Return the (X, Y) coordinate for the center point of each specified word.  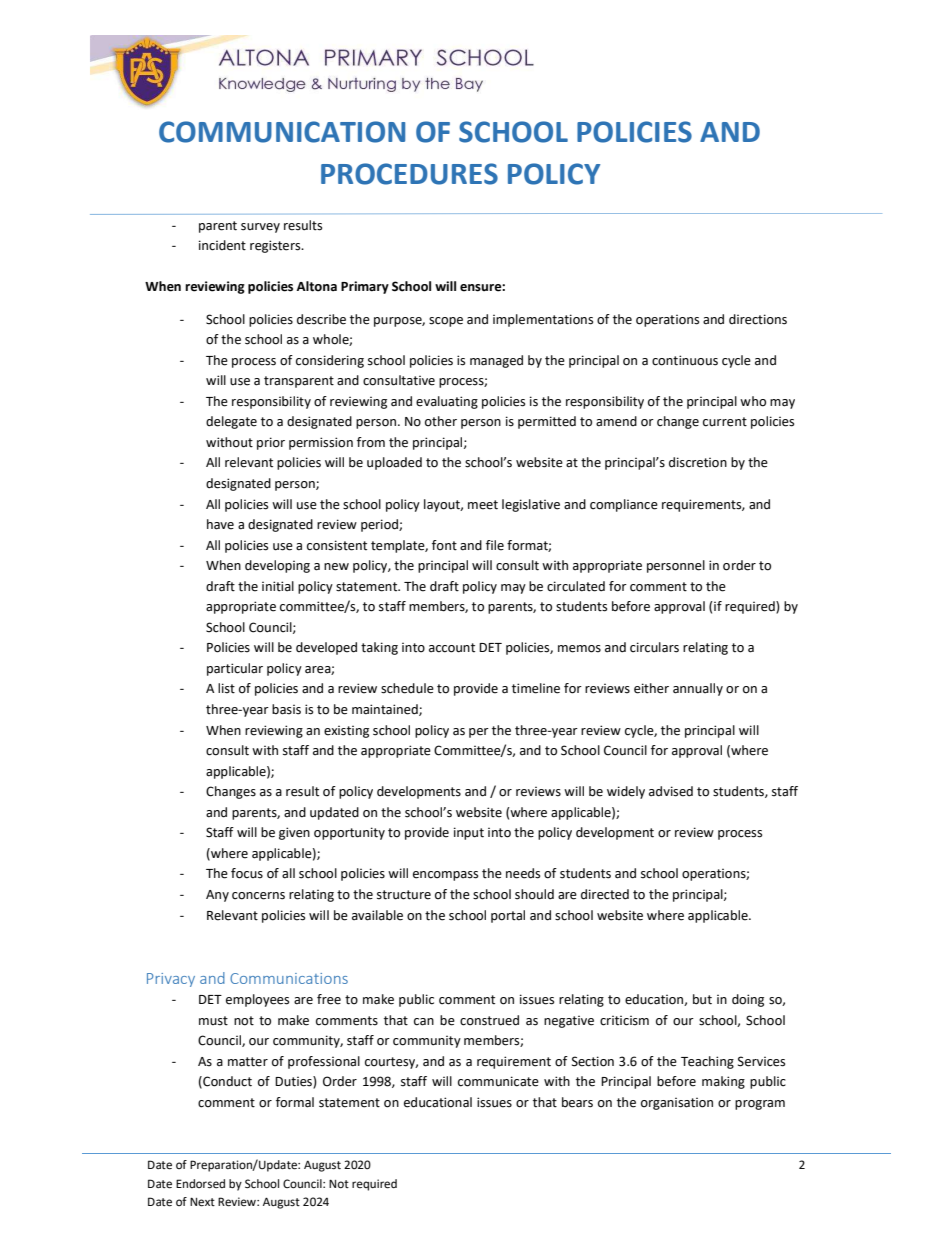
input (469, 833)
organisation (677, 1104)
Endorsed (200, 1184)
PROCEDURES (409, 174)
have (220, 524)
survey (260, 228)
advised (671, 791)
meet (483, 505)
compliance (624, 505)
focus (247, 873)
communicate (498, 1081)
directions (758, 319)
